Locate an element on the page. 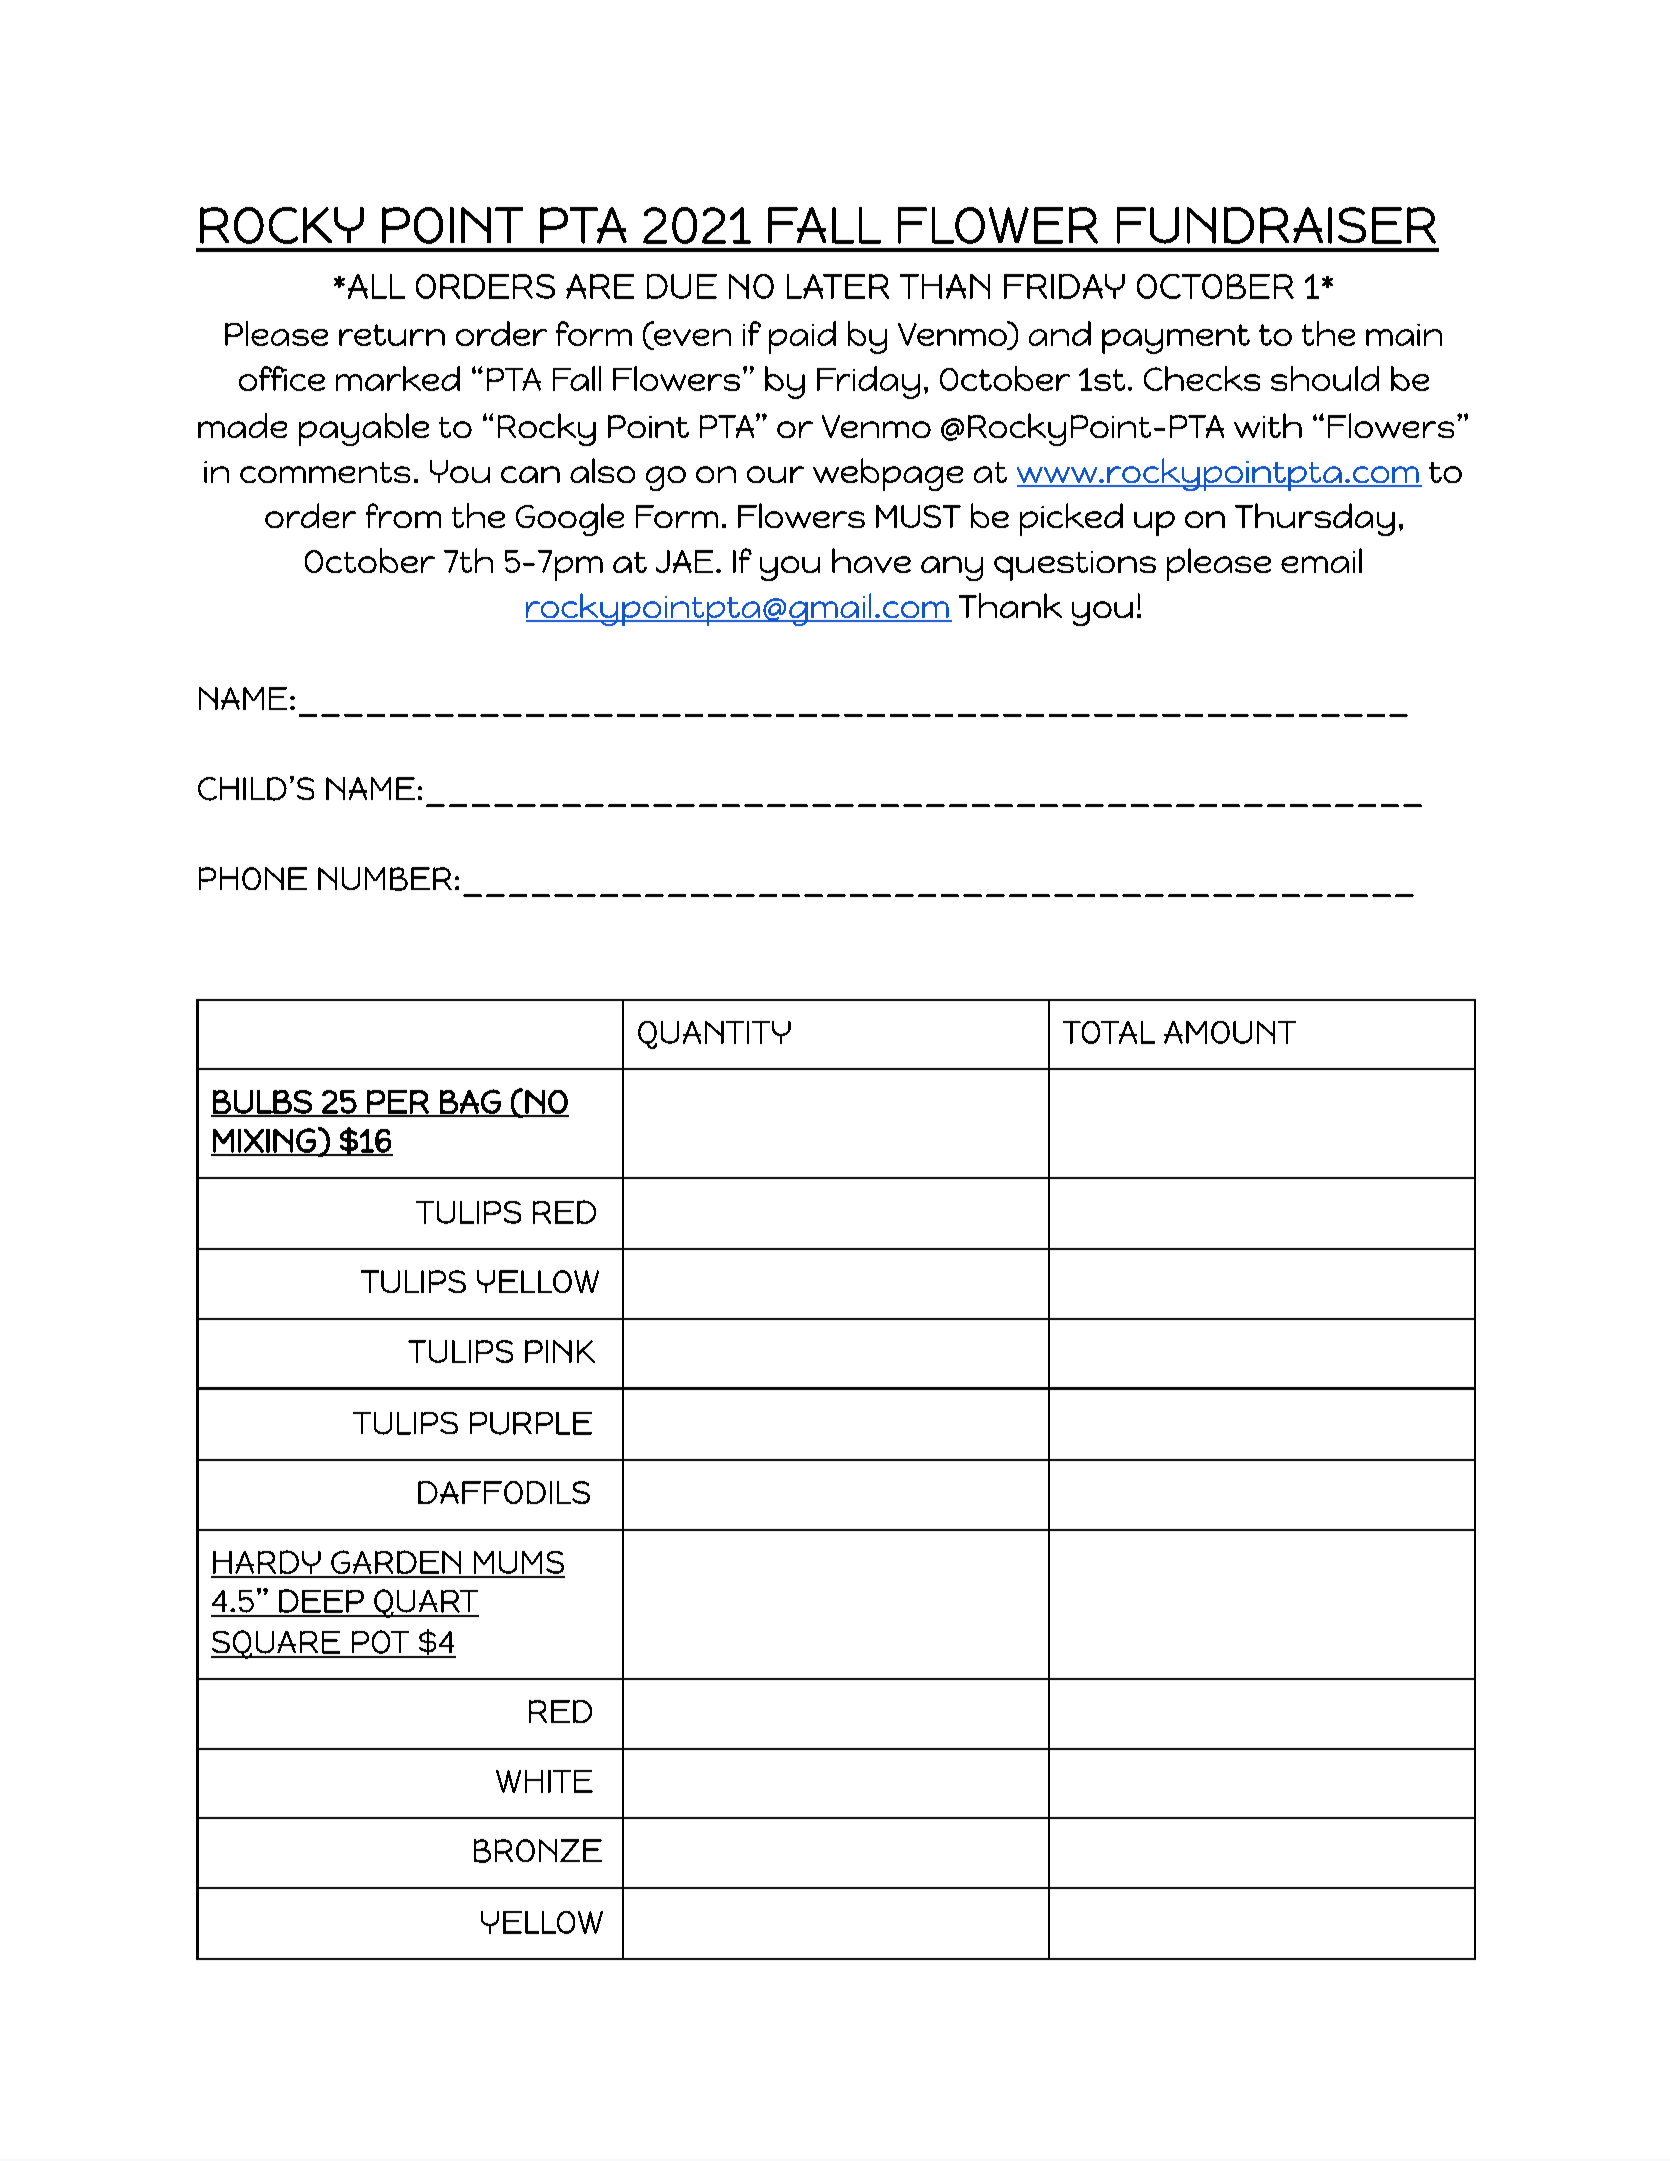  LATER is located at coordinates (838, 286).
